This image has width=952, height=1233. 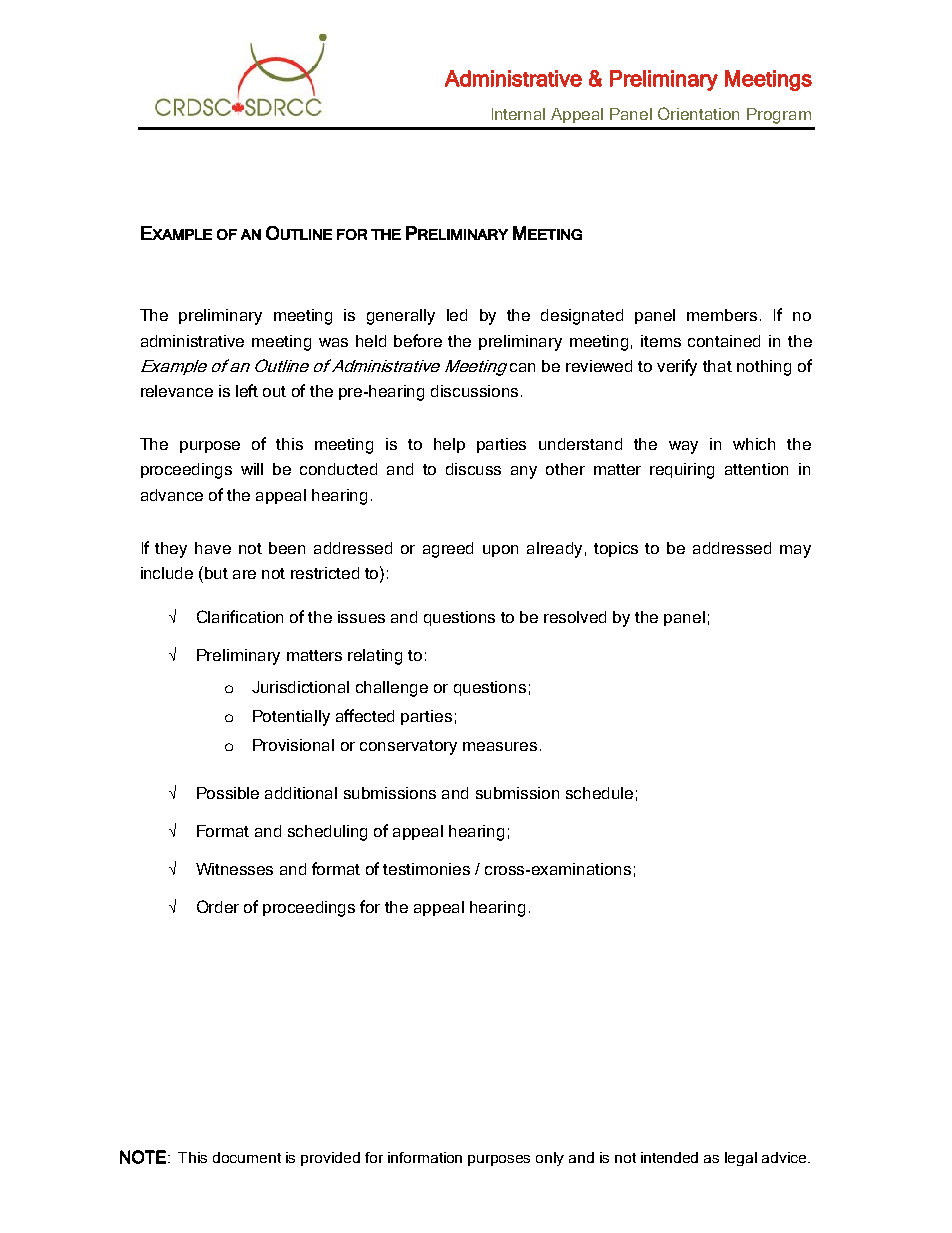 I want to click on was, so click(x=333, y=342).
